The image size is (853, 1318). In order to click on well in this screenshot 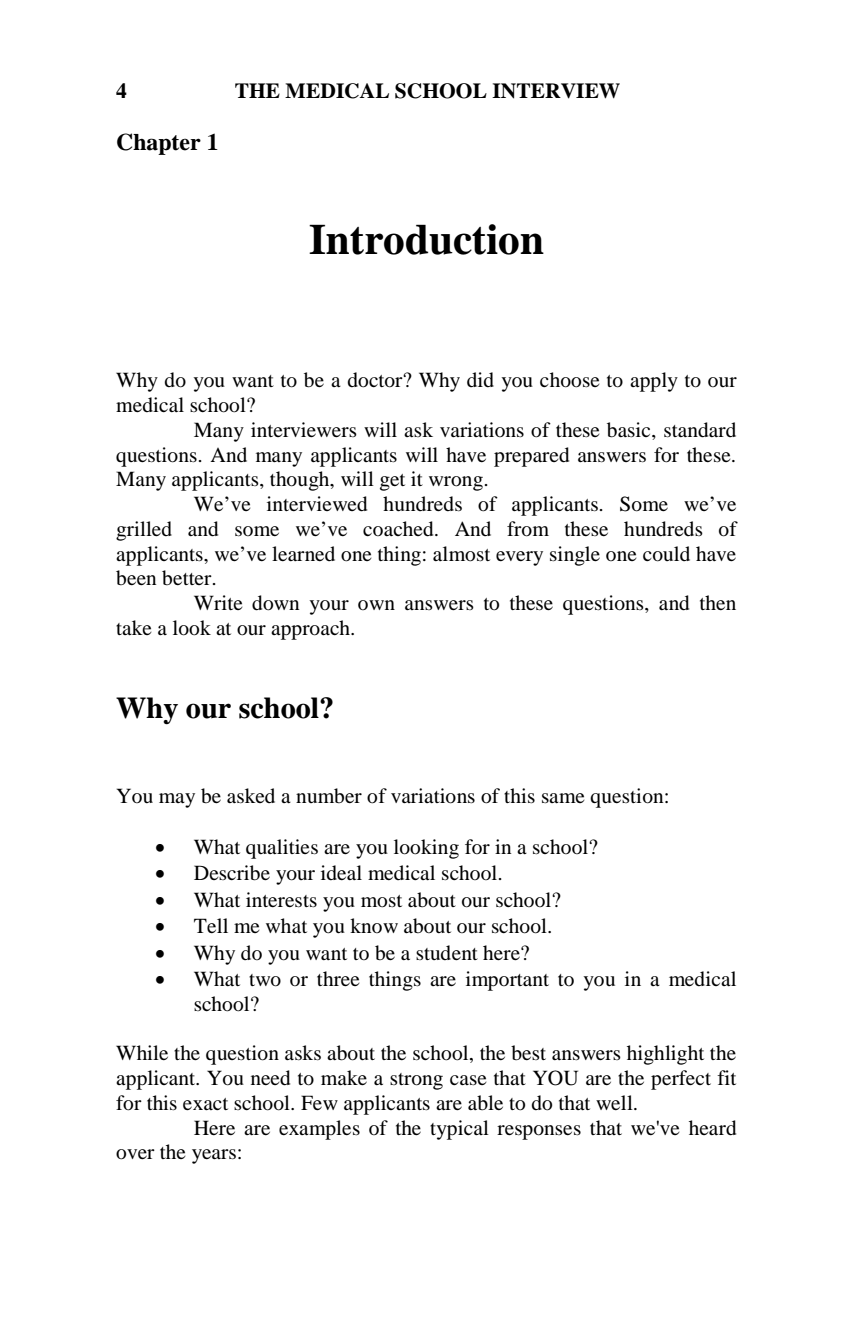, I will do `click(615, 1102)`.
